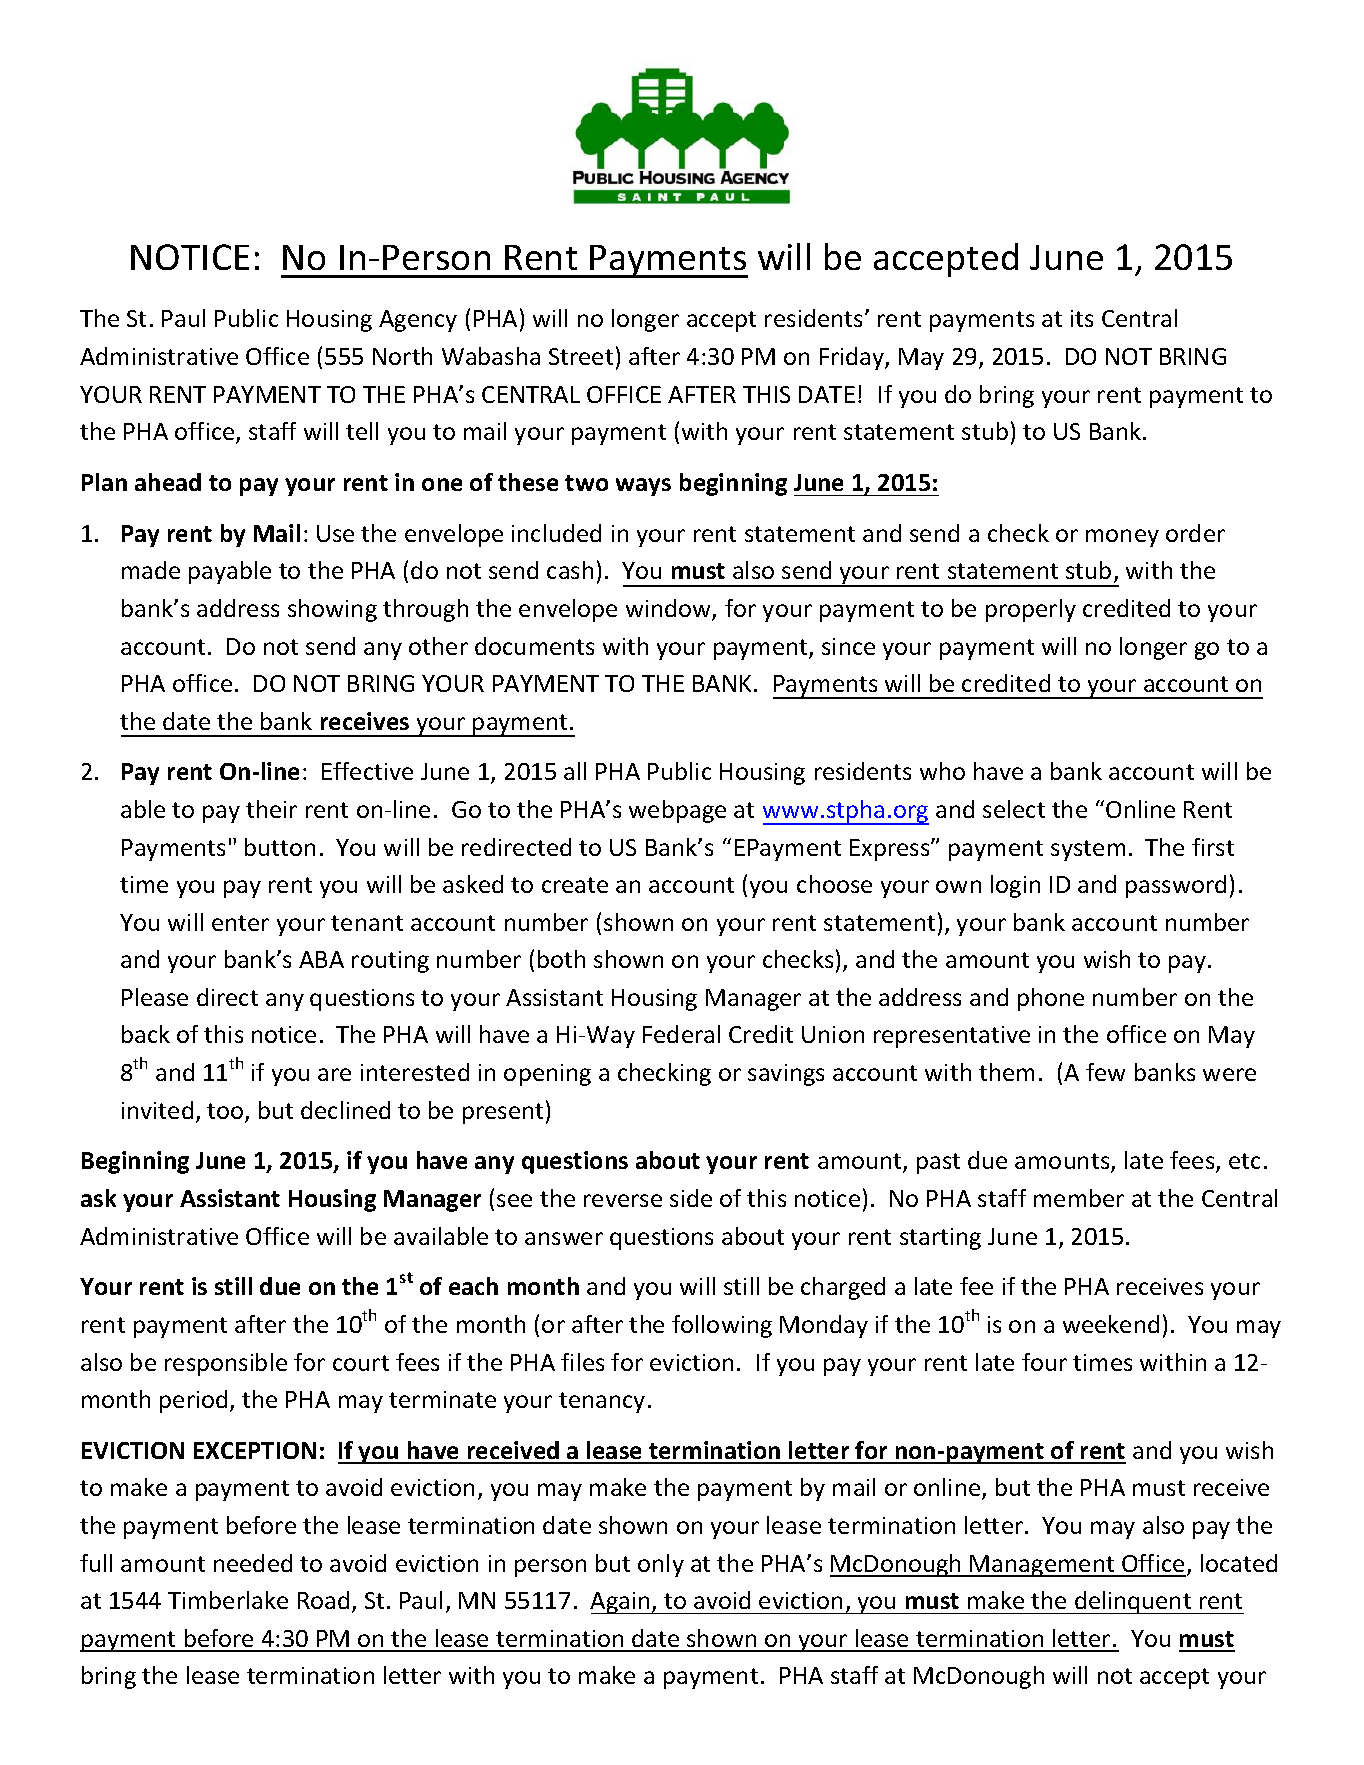 The width and height of the screenshot is (1364, 1765). What do you see at coordinates (271, 809) in the screenshot?
I see `their` at bounding box center [271, 809].
